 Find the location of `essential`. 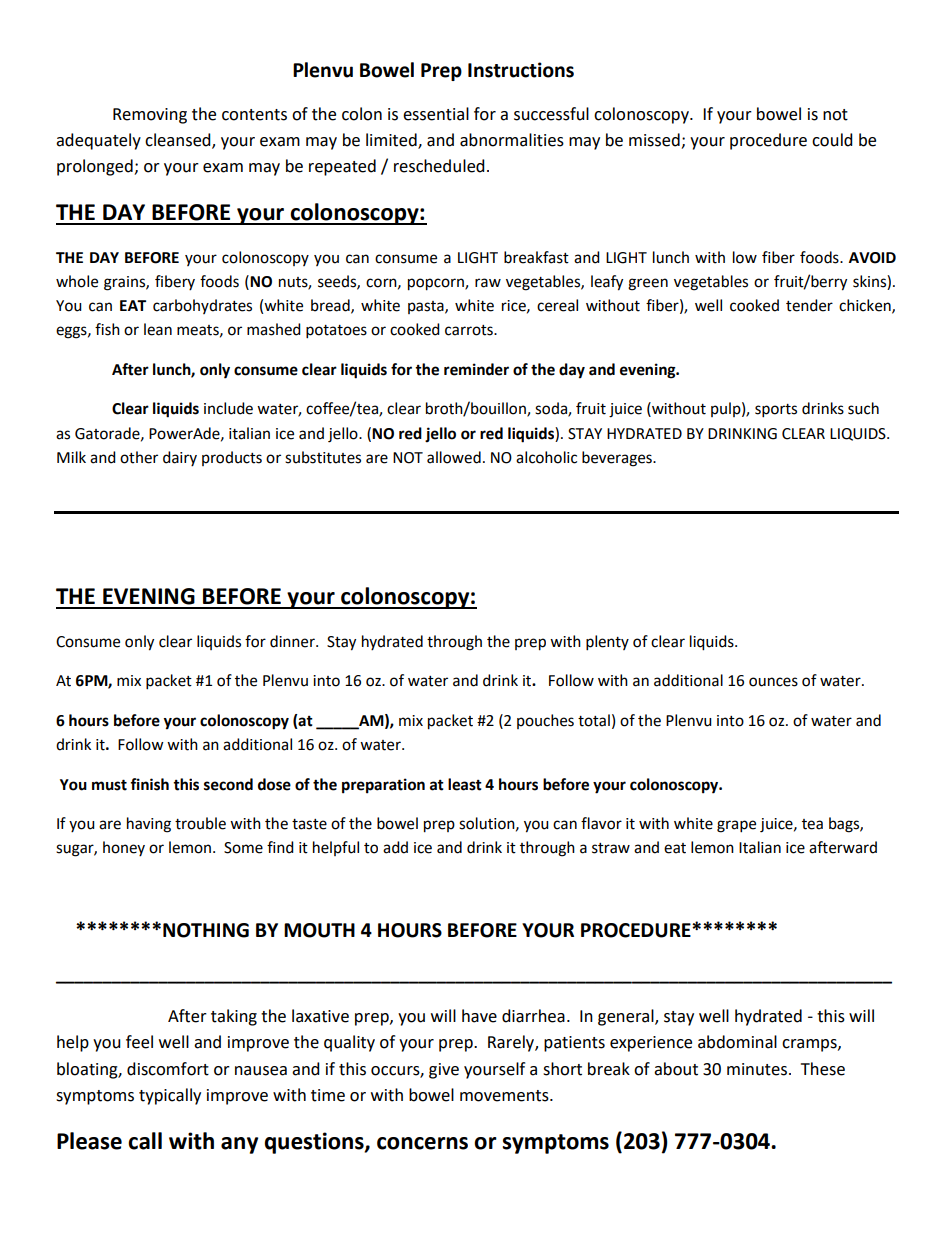

essential is located at coordinates (436, 114).
